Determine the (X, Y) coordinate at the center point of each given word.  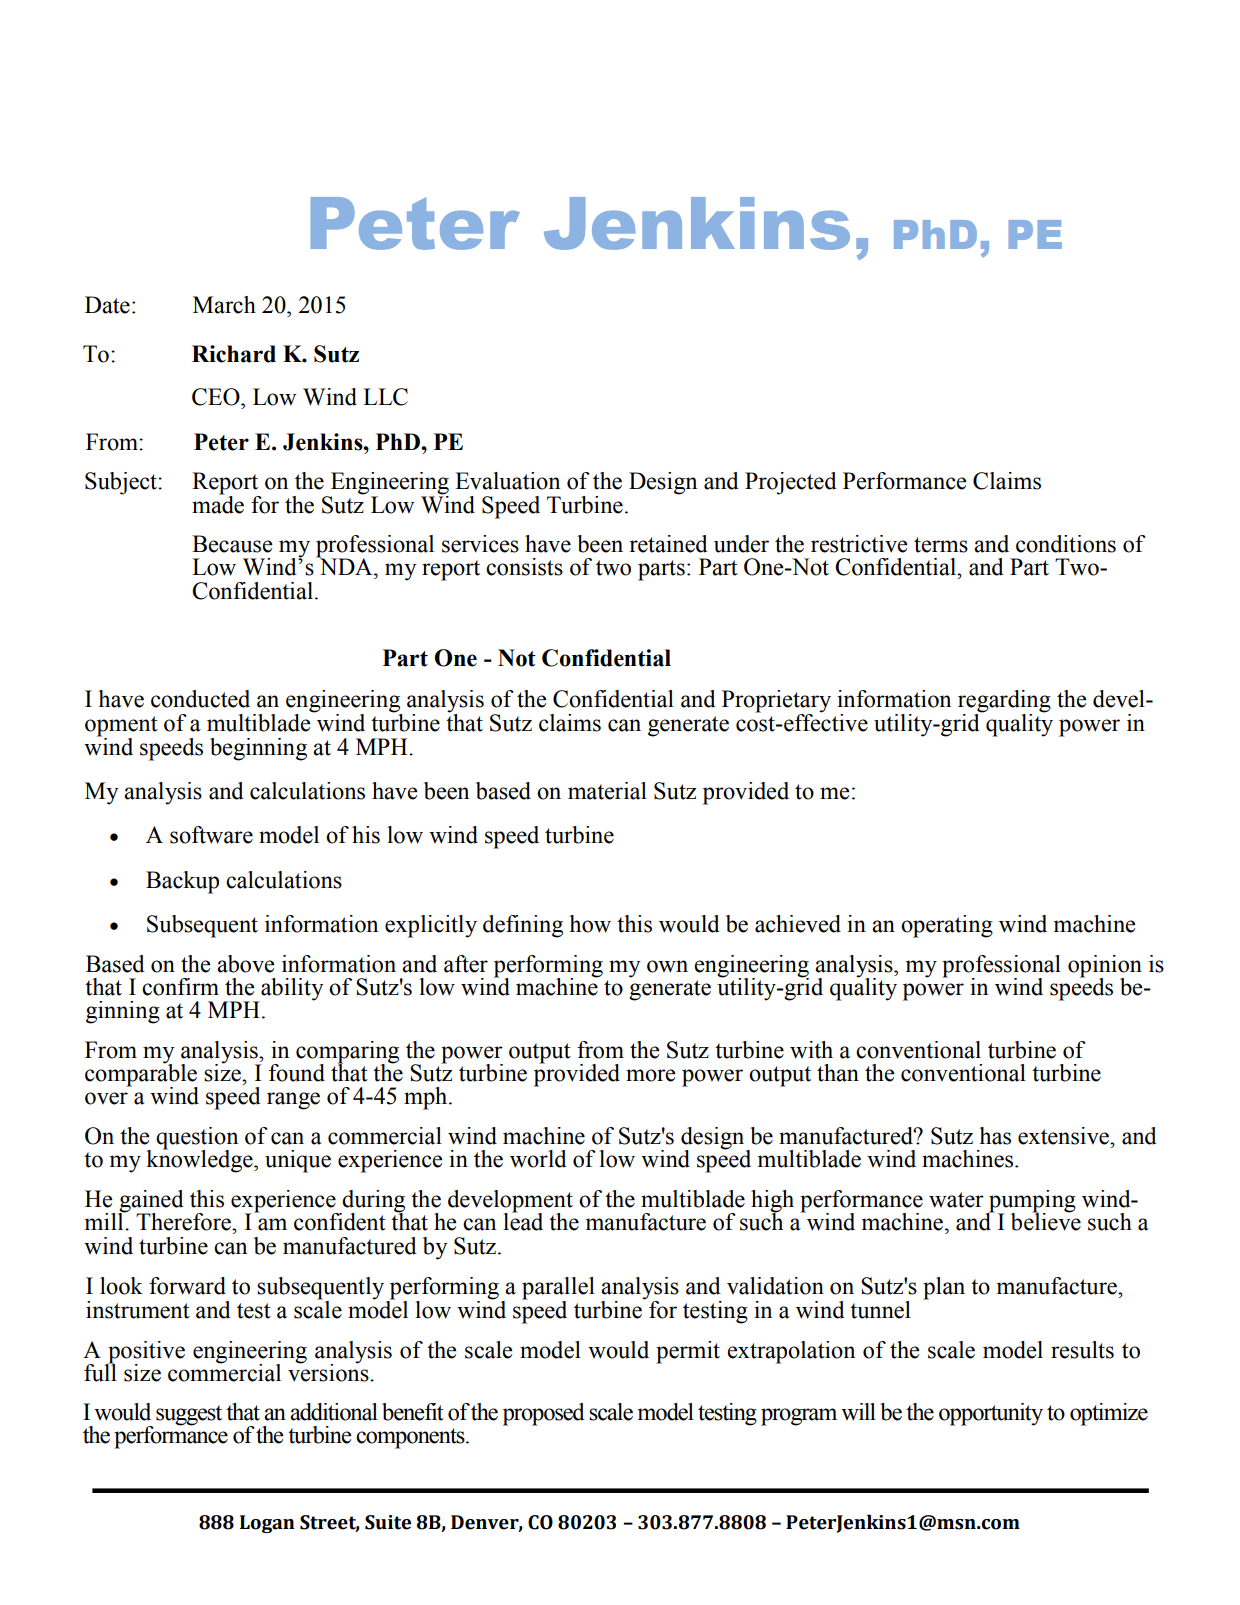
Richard (234, 354)
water (956, 1200)
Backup (182, 882)
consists (524, 567)
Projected (791, 483)
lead (523, 1221)
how (590, 924)
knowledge (200, 1160)
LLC (385, 397)
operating (947, 926)
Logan (267, 1524)
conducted (200, 699)
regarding (1004, 701)
